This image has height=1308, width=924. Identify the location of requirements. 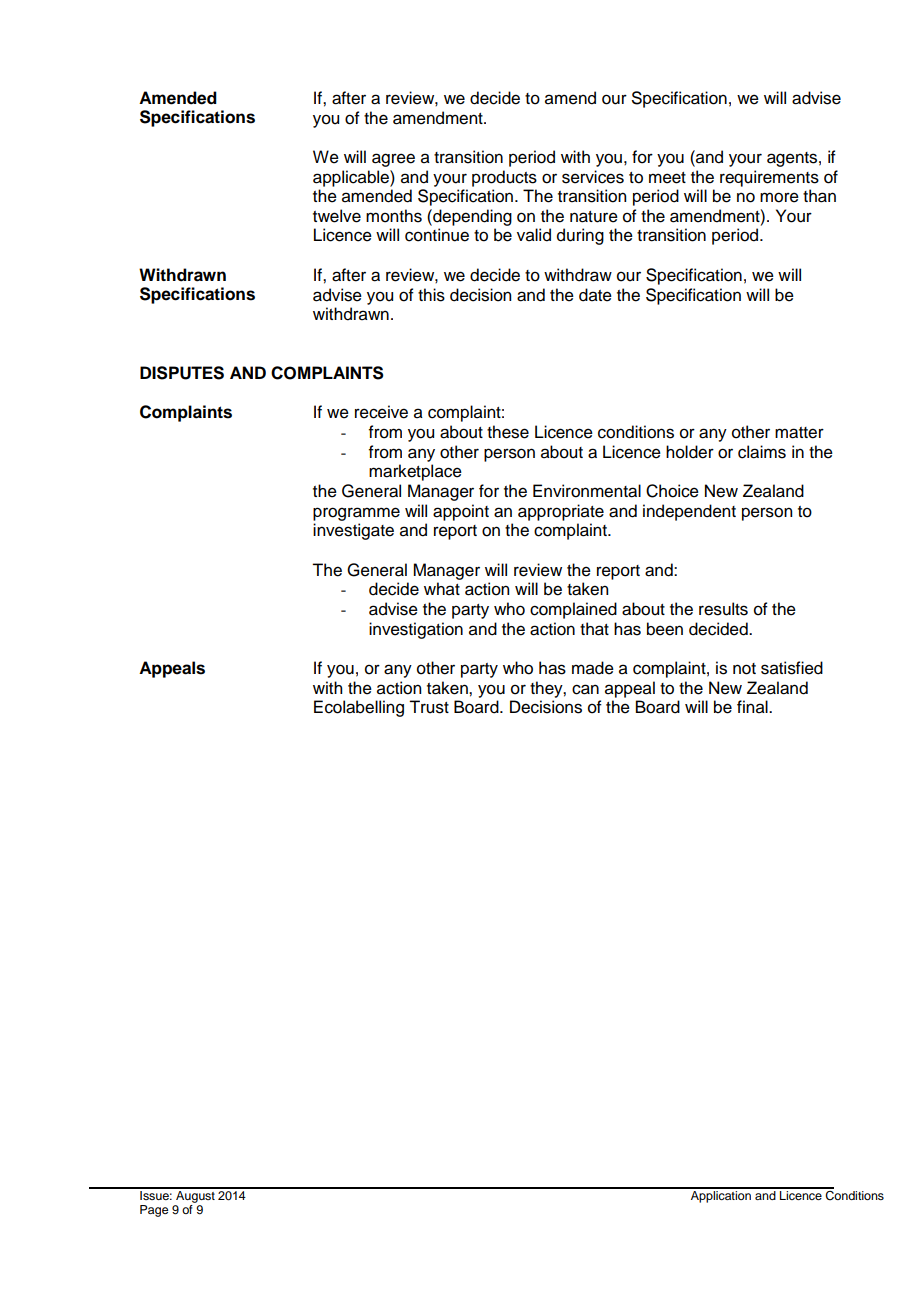
(769, 178).
